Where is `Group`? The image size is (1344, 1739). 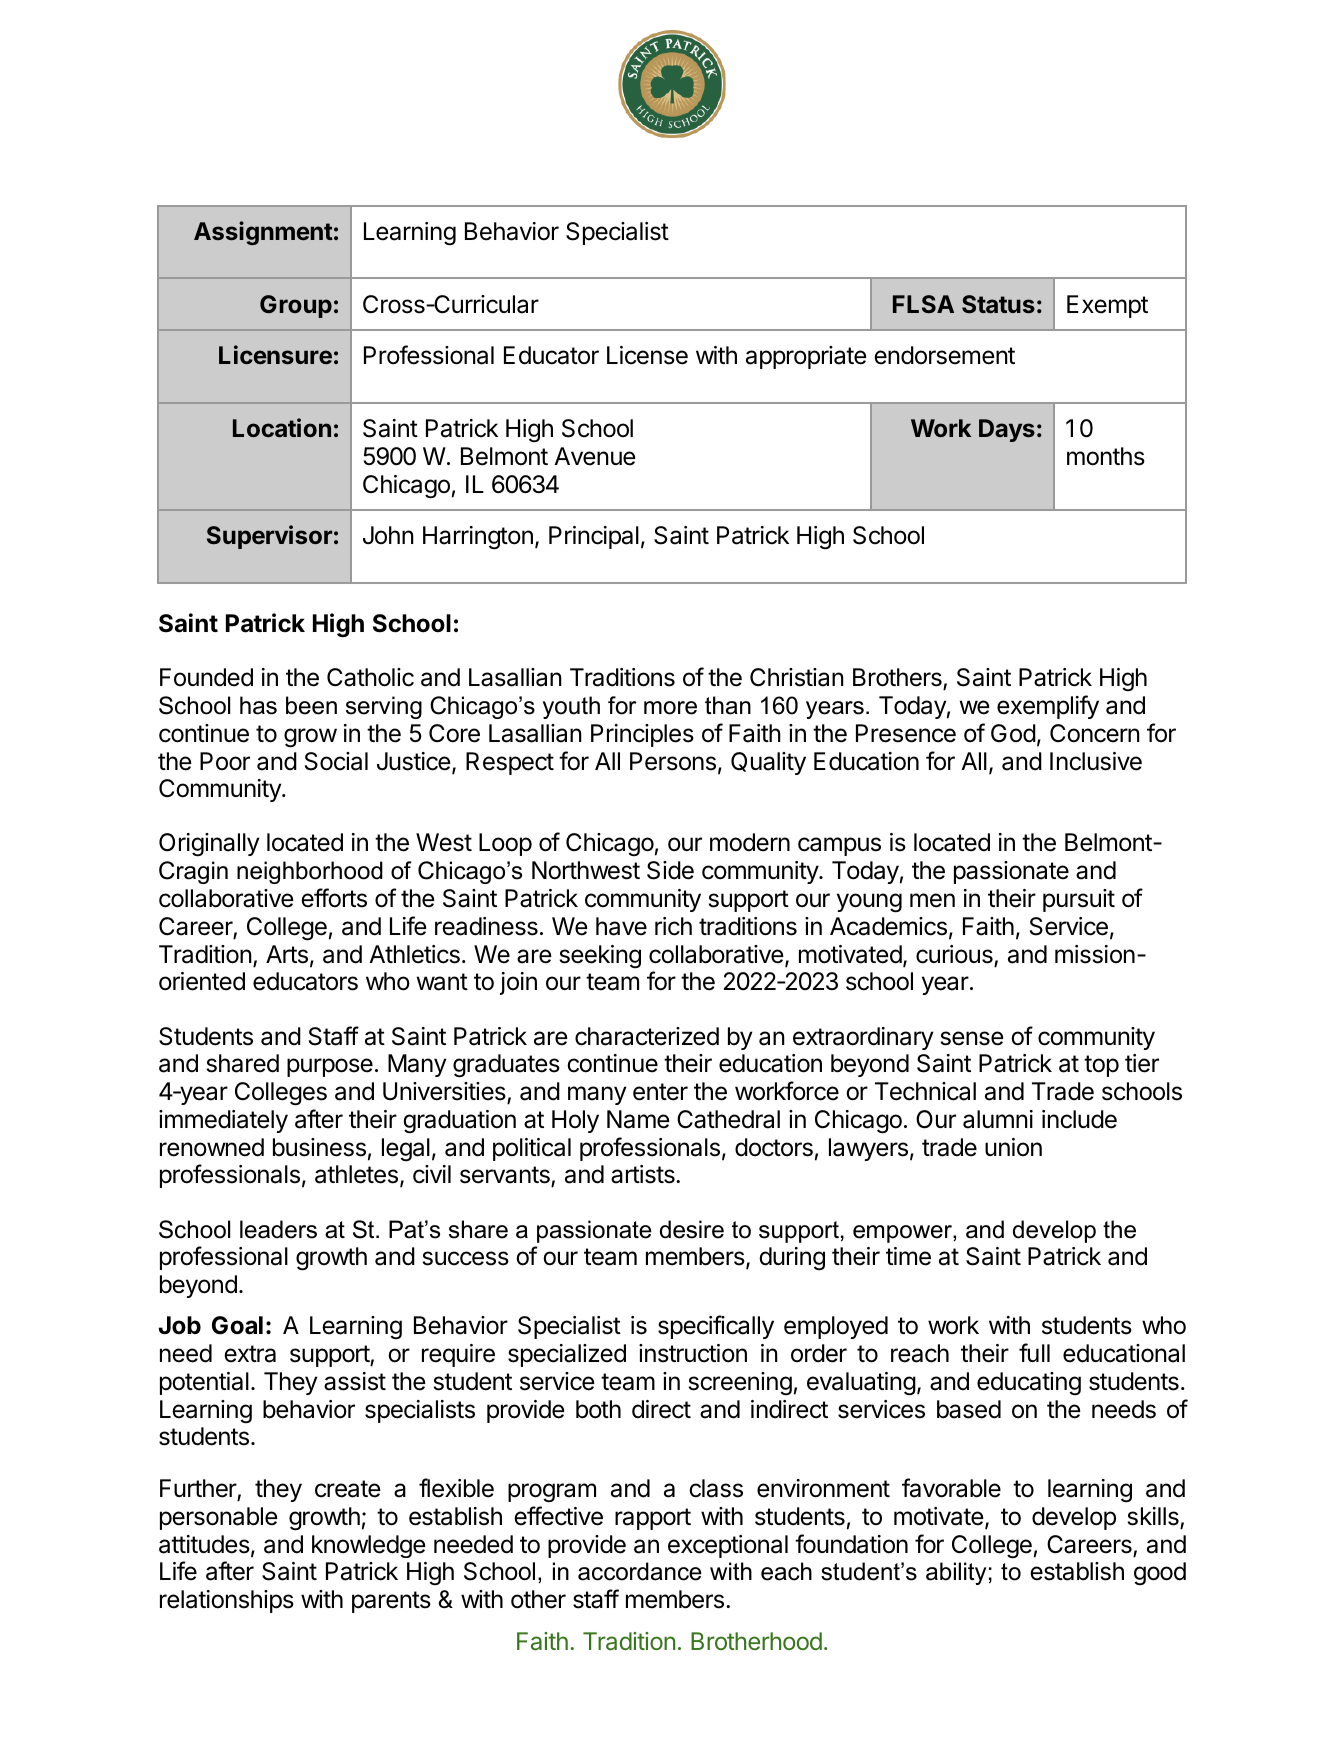 Group is located at coordinates (296, 306).
